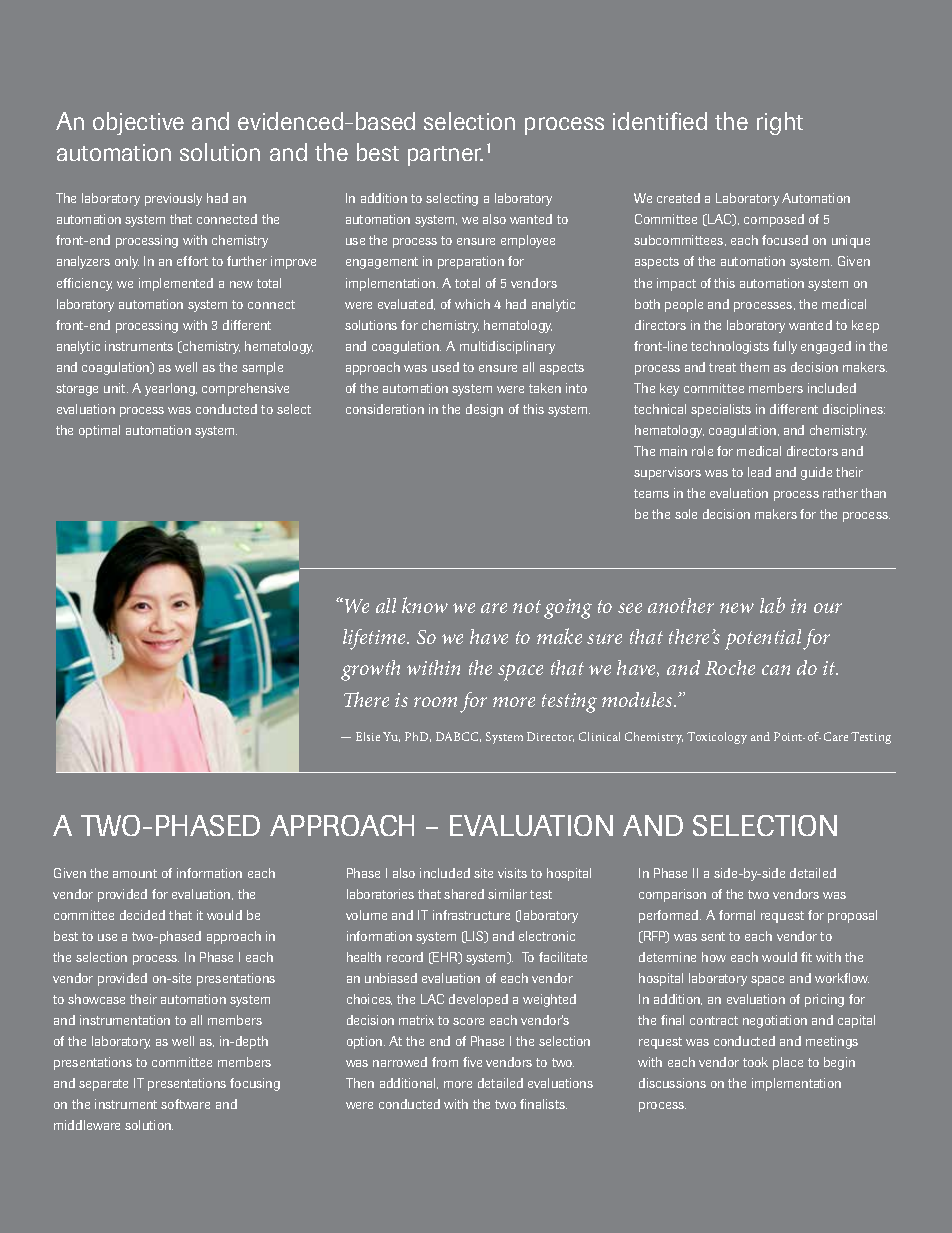 This image has width=952, height=1233. I want to click on decided, so click(142, 915).
